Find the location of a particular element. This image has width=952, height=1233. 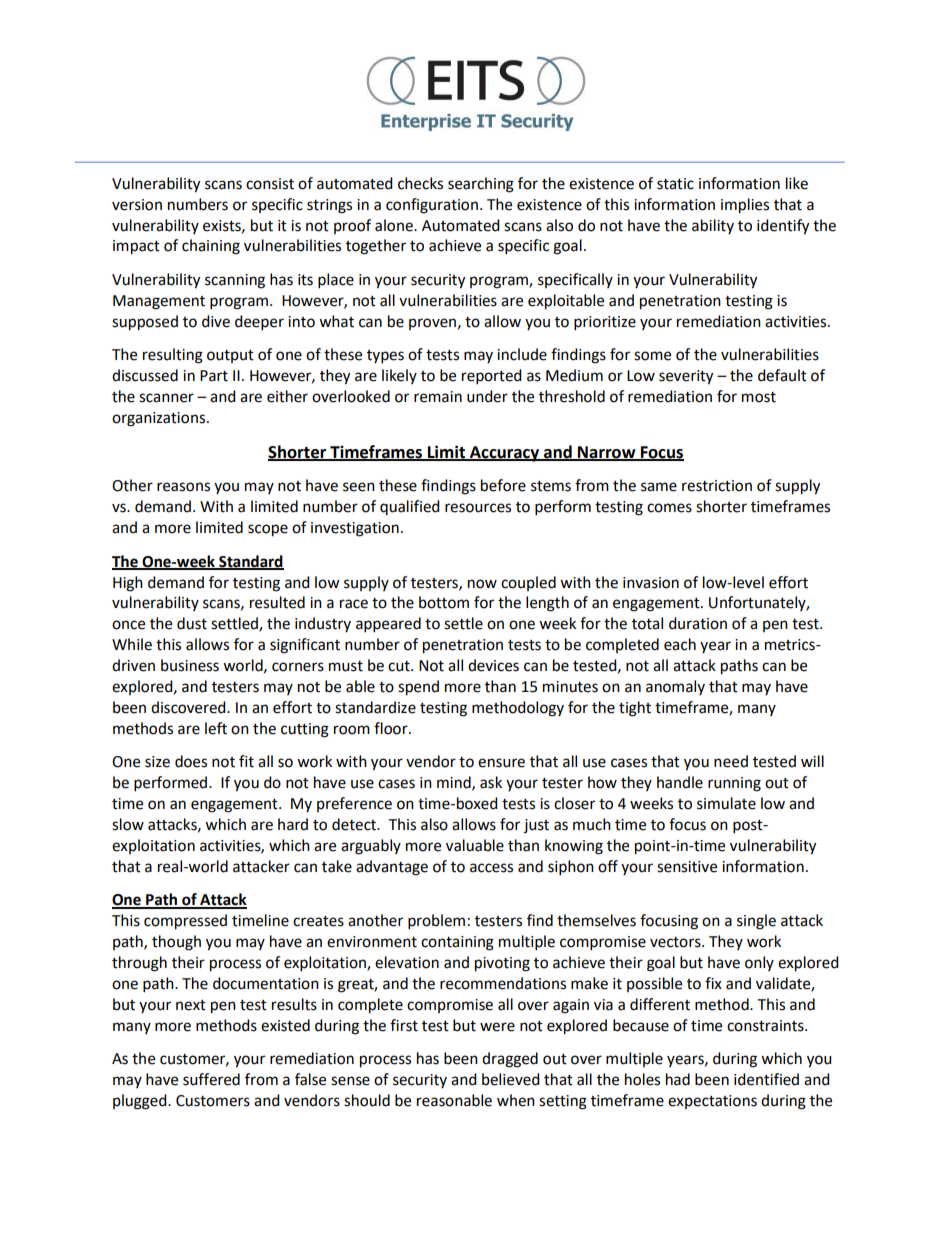

configuration is located at coordinates (432, 206).
